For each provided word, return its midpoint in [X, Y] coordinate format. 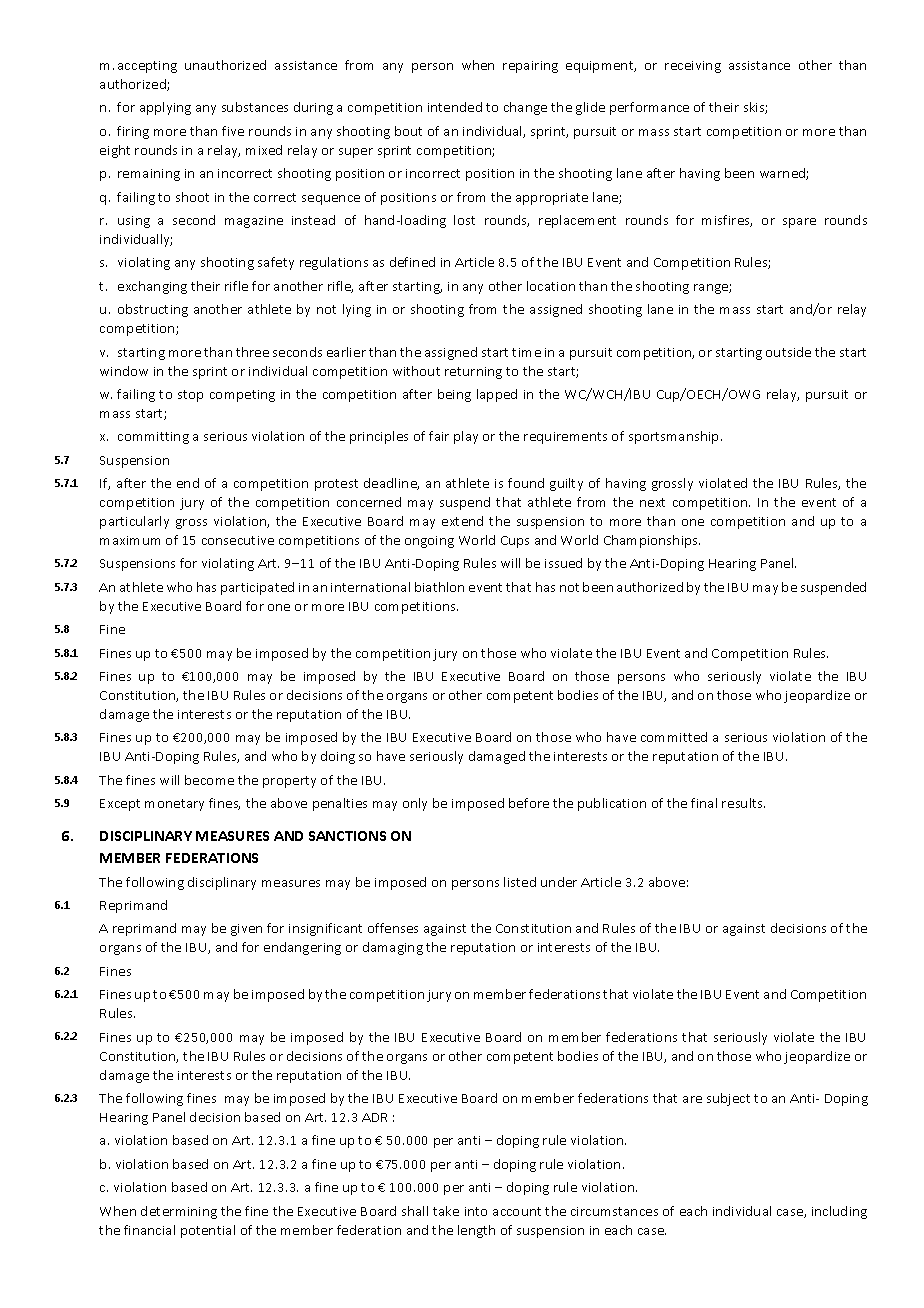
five [233, 131]
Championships [652, 541]
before [529, 803]
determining [179, 1212]
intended [455, 107]
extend [462, 521]
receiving [693, 67]
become [209, 780]
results [743, 803]
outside [788, 352]
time [526, 352]
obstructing [153, 310]
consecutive [238, 540]
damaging [393, 948]
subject [728, 1099]
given [246, 930]
